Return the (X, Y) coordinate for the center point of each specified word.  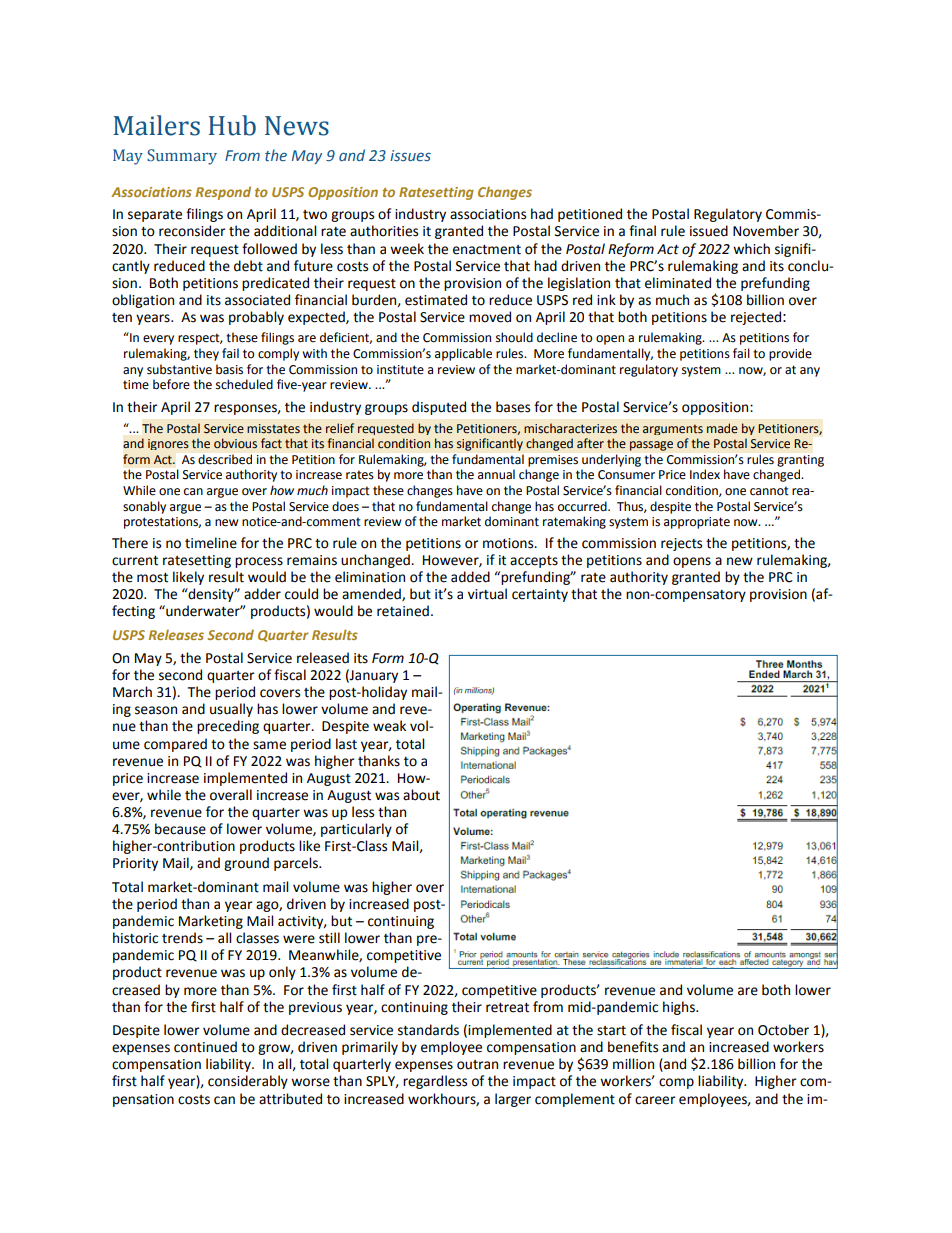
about (421, 795)
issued (709, 231)
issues (410, 155)
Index (705, 474)
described (225, 459)
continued (205, 1047)
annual (496, 474)
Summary (182, 157)
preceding (228, 727)
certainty (540, 595)
